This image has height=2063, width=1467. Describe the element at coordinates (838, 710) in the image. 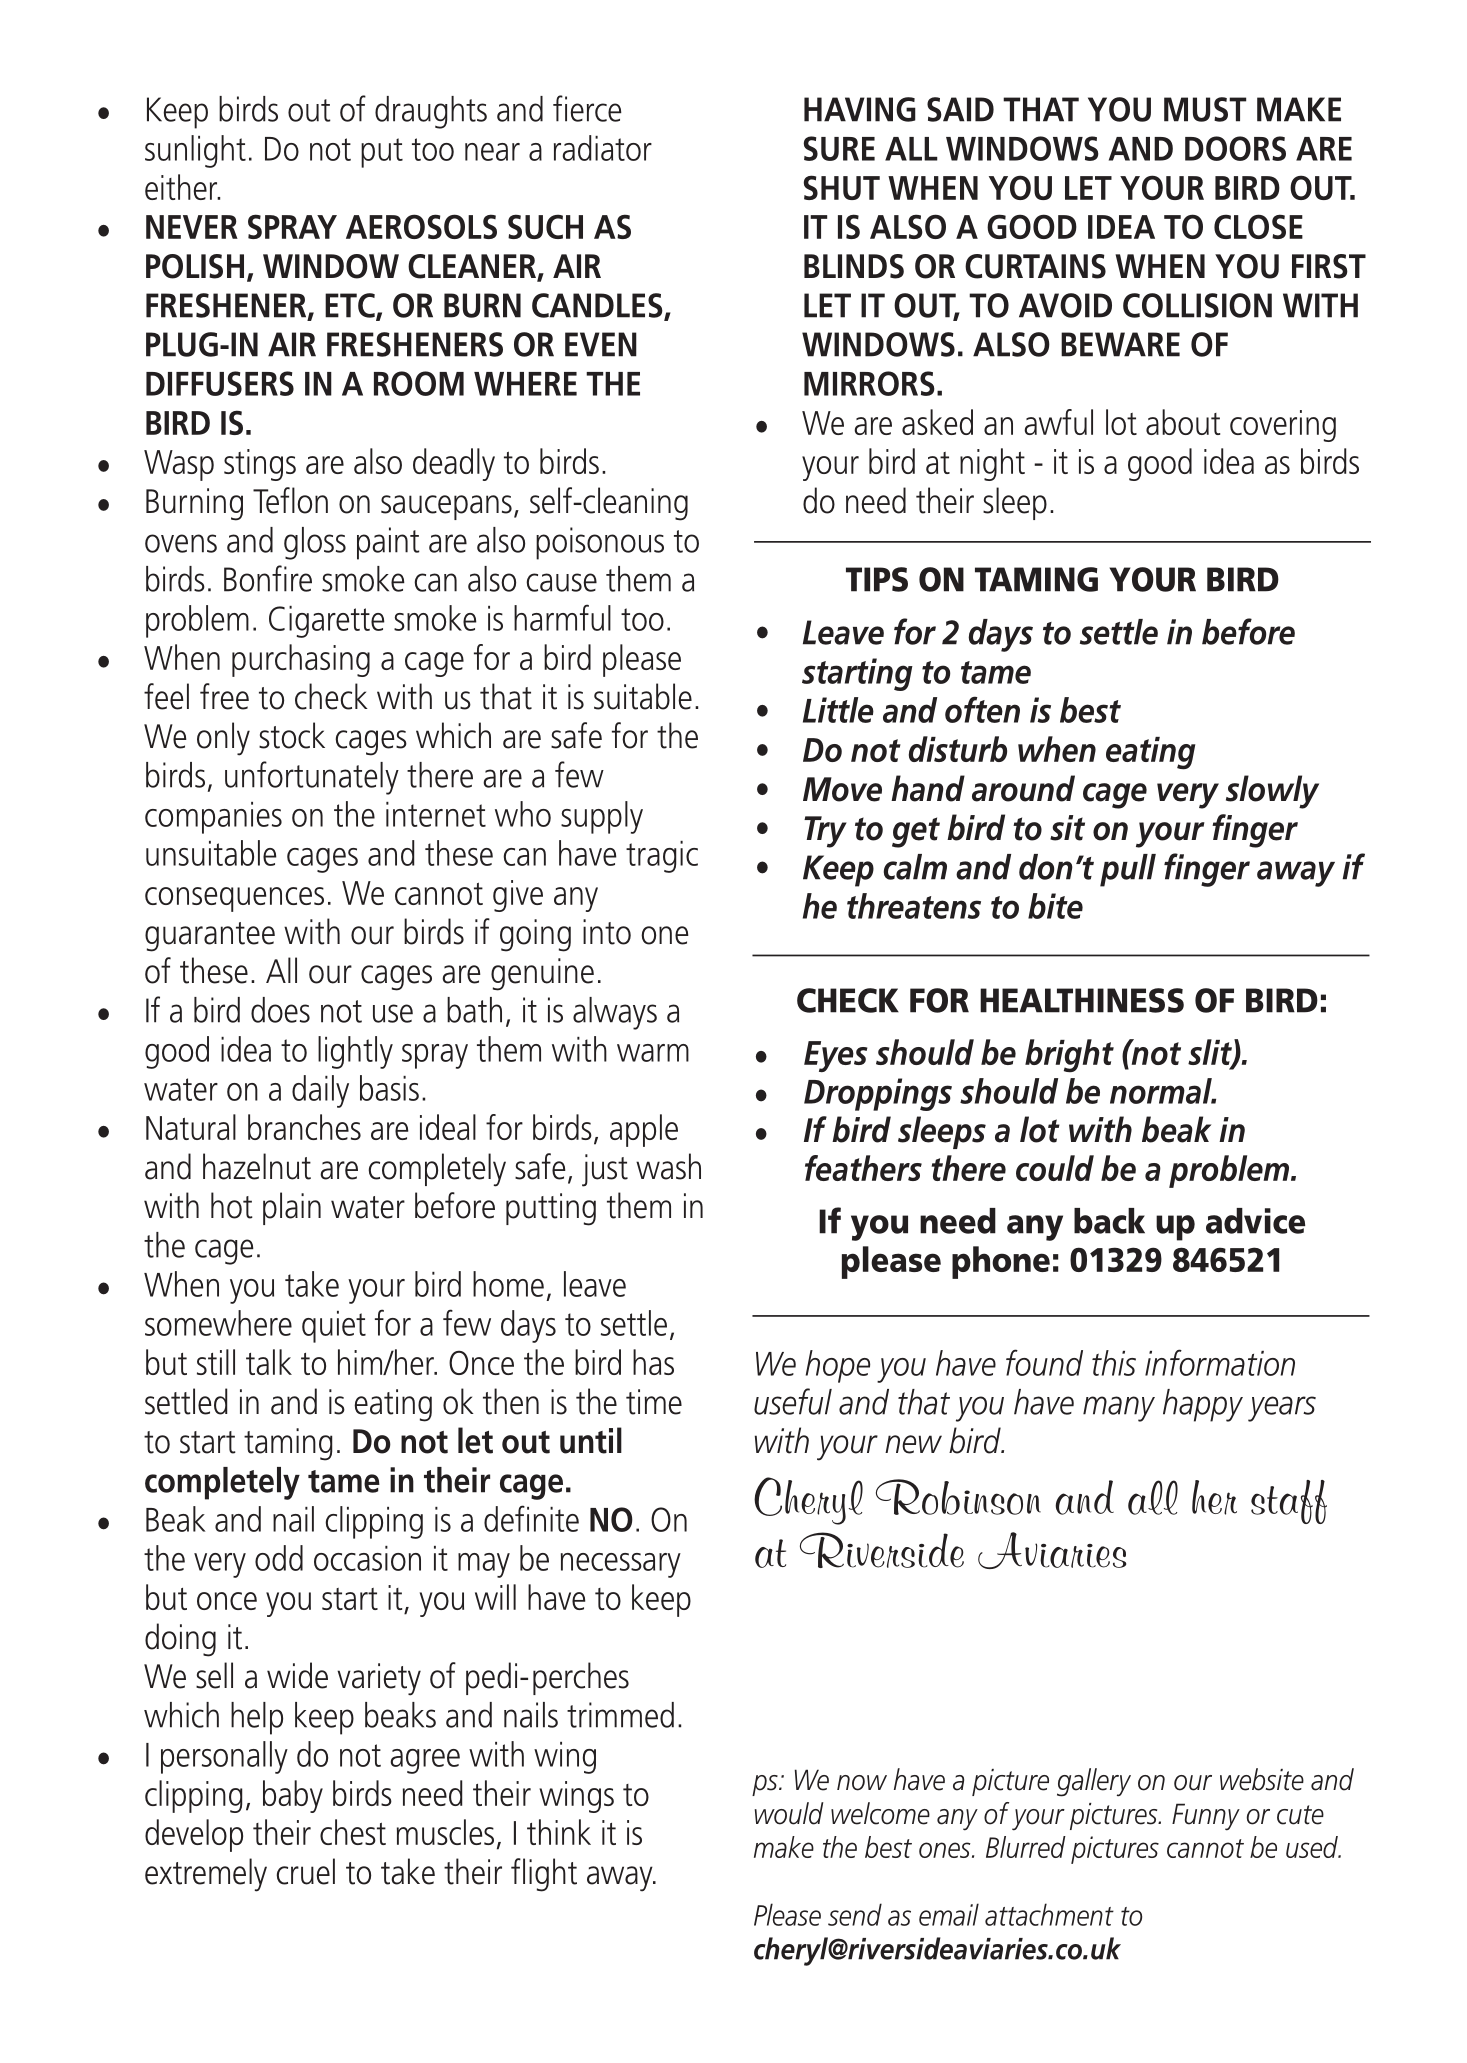

I see `Little` at that location.
